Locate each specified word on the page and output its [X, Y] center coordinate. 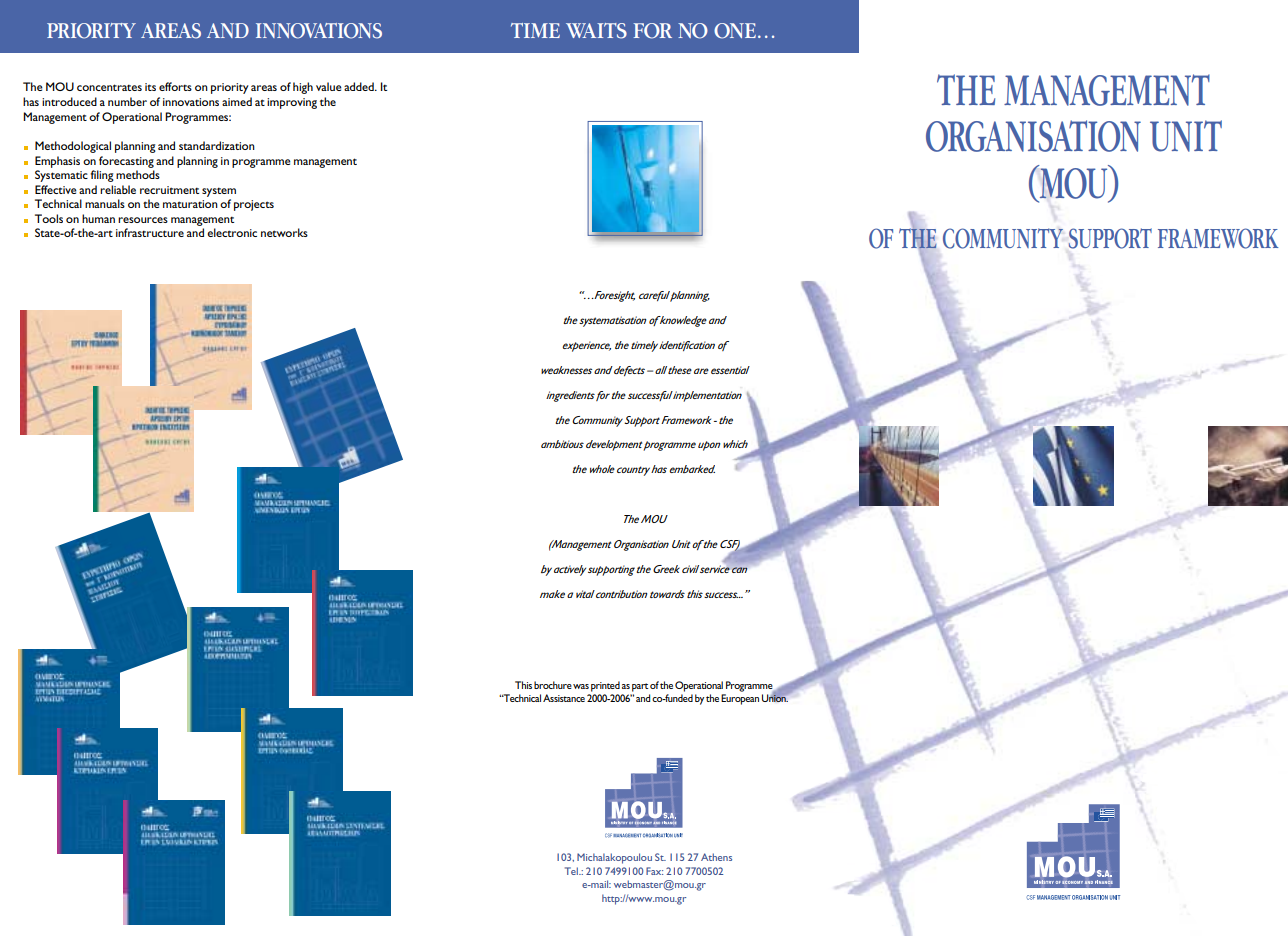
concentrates [109, 87]
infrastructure [150, 232]
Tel [572, 871]
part [640, 687]
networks [284, 232]
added [360, 86]
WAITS [596, 31]
